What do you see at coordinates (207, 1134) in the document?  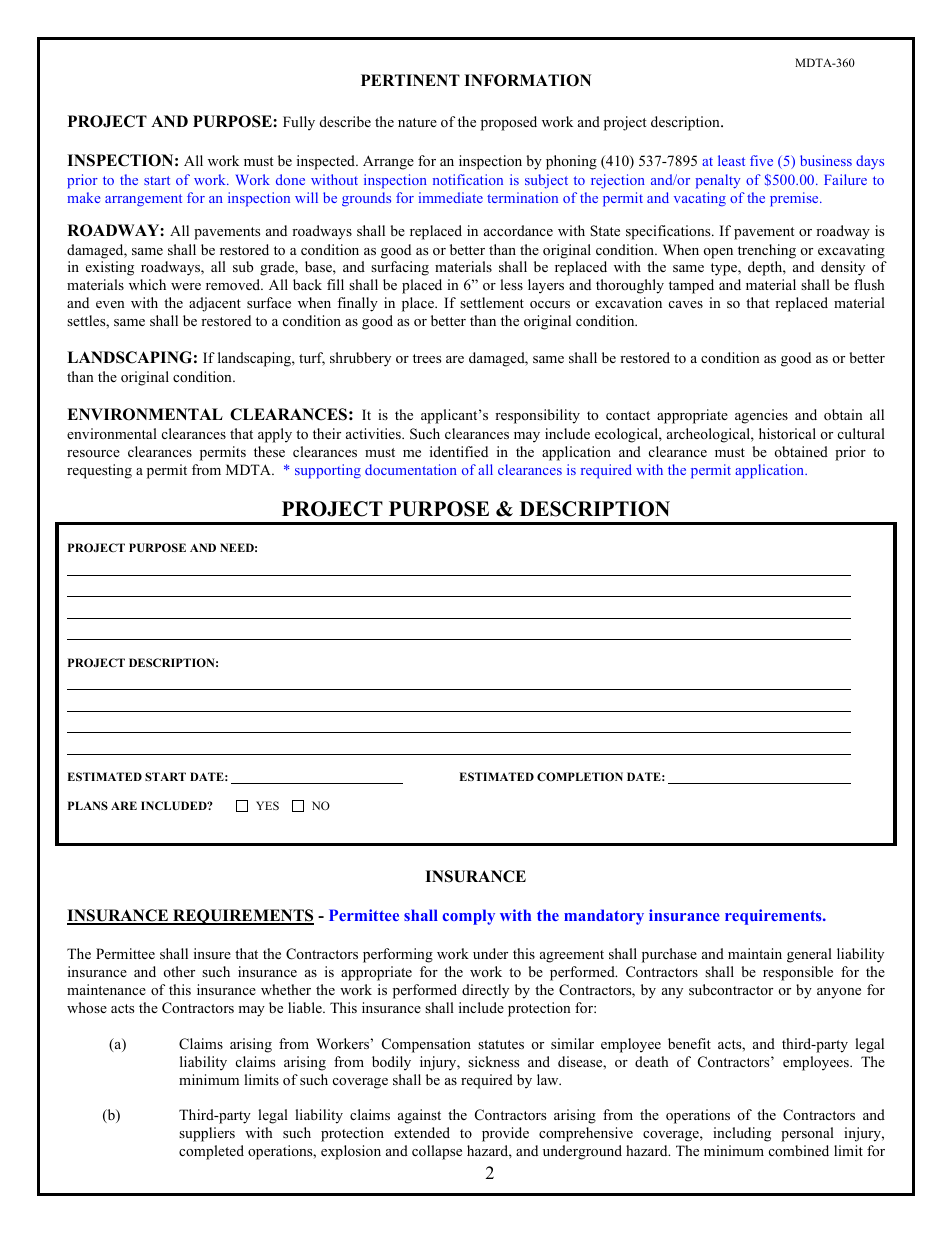 I see `suppliers` at bounding box center [207, 1134].
